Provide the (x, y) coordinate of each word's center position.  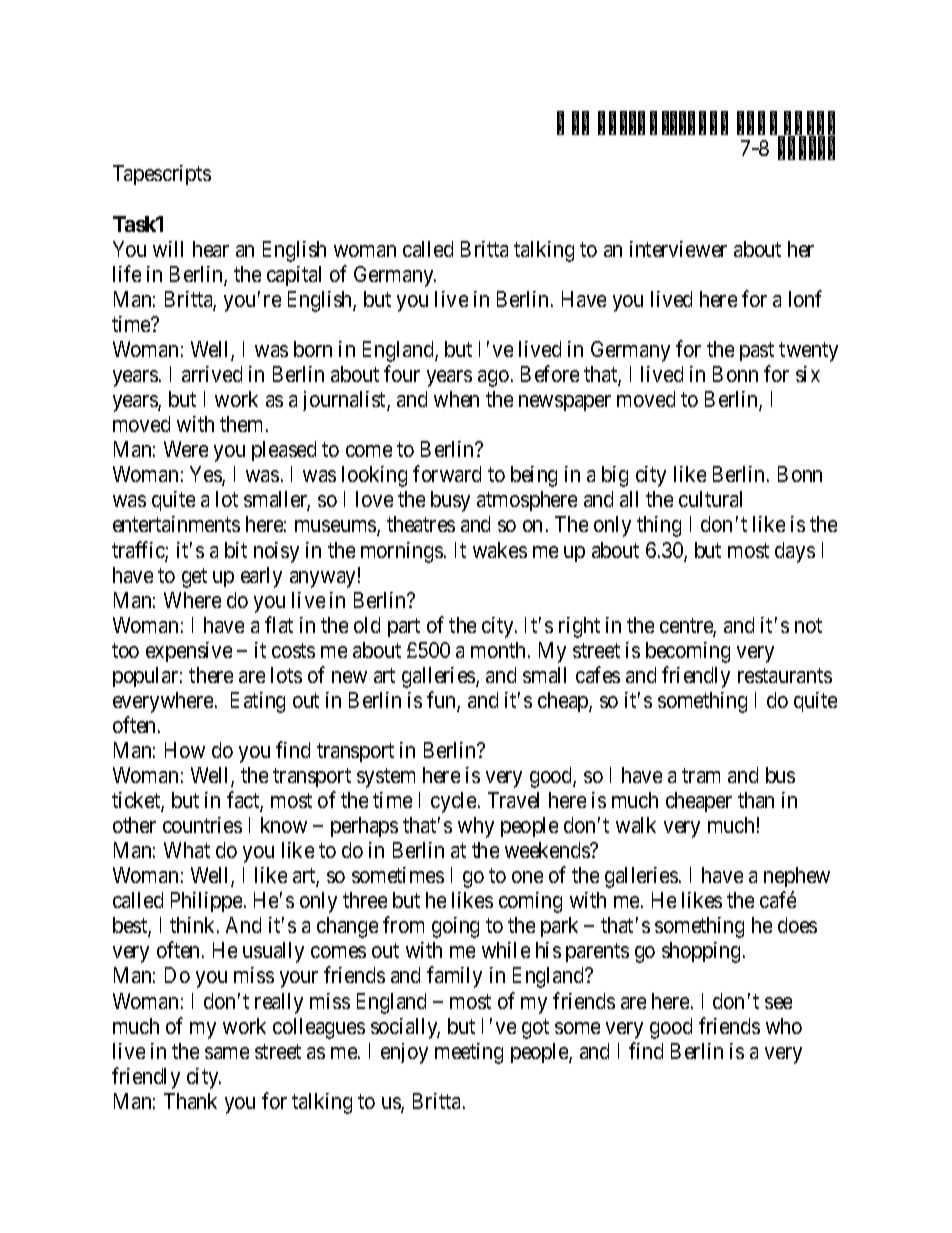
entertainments (176, 524)
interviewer (678, 249)
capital (294, 276)
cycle (455, 802)
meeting (469, 1053)
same (227, 1053)
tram (701, 775)
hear (211, 249)
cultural (710, 499)
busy (450, 501)
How (185, 750)
